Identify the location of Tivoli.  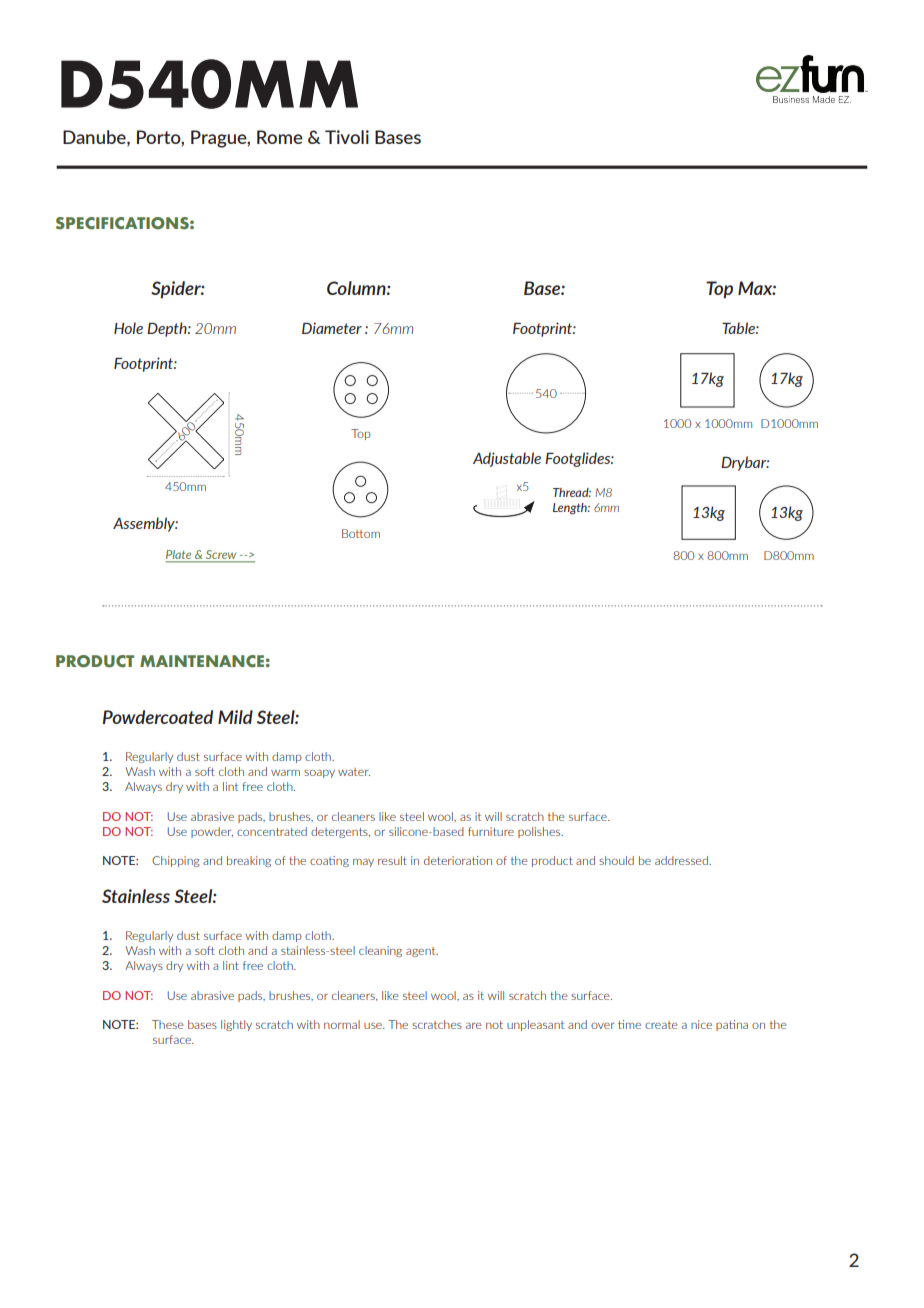
(347, 137).
